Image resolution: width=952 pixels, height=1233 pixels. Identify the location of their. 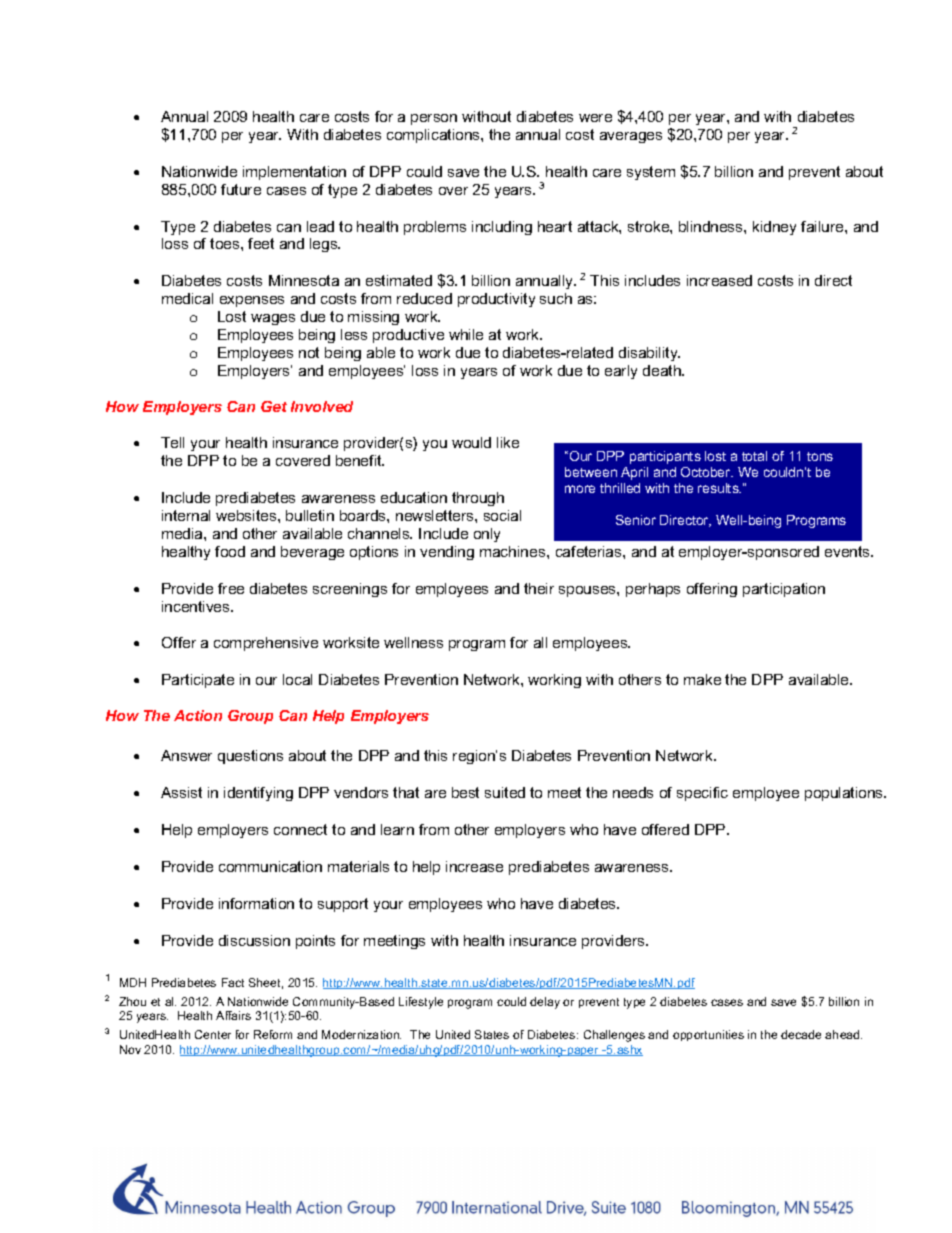
(539, 588).
